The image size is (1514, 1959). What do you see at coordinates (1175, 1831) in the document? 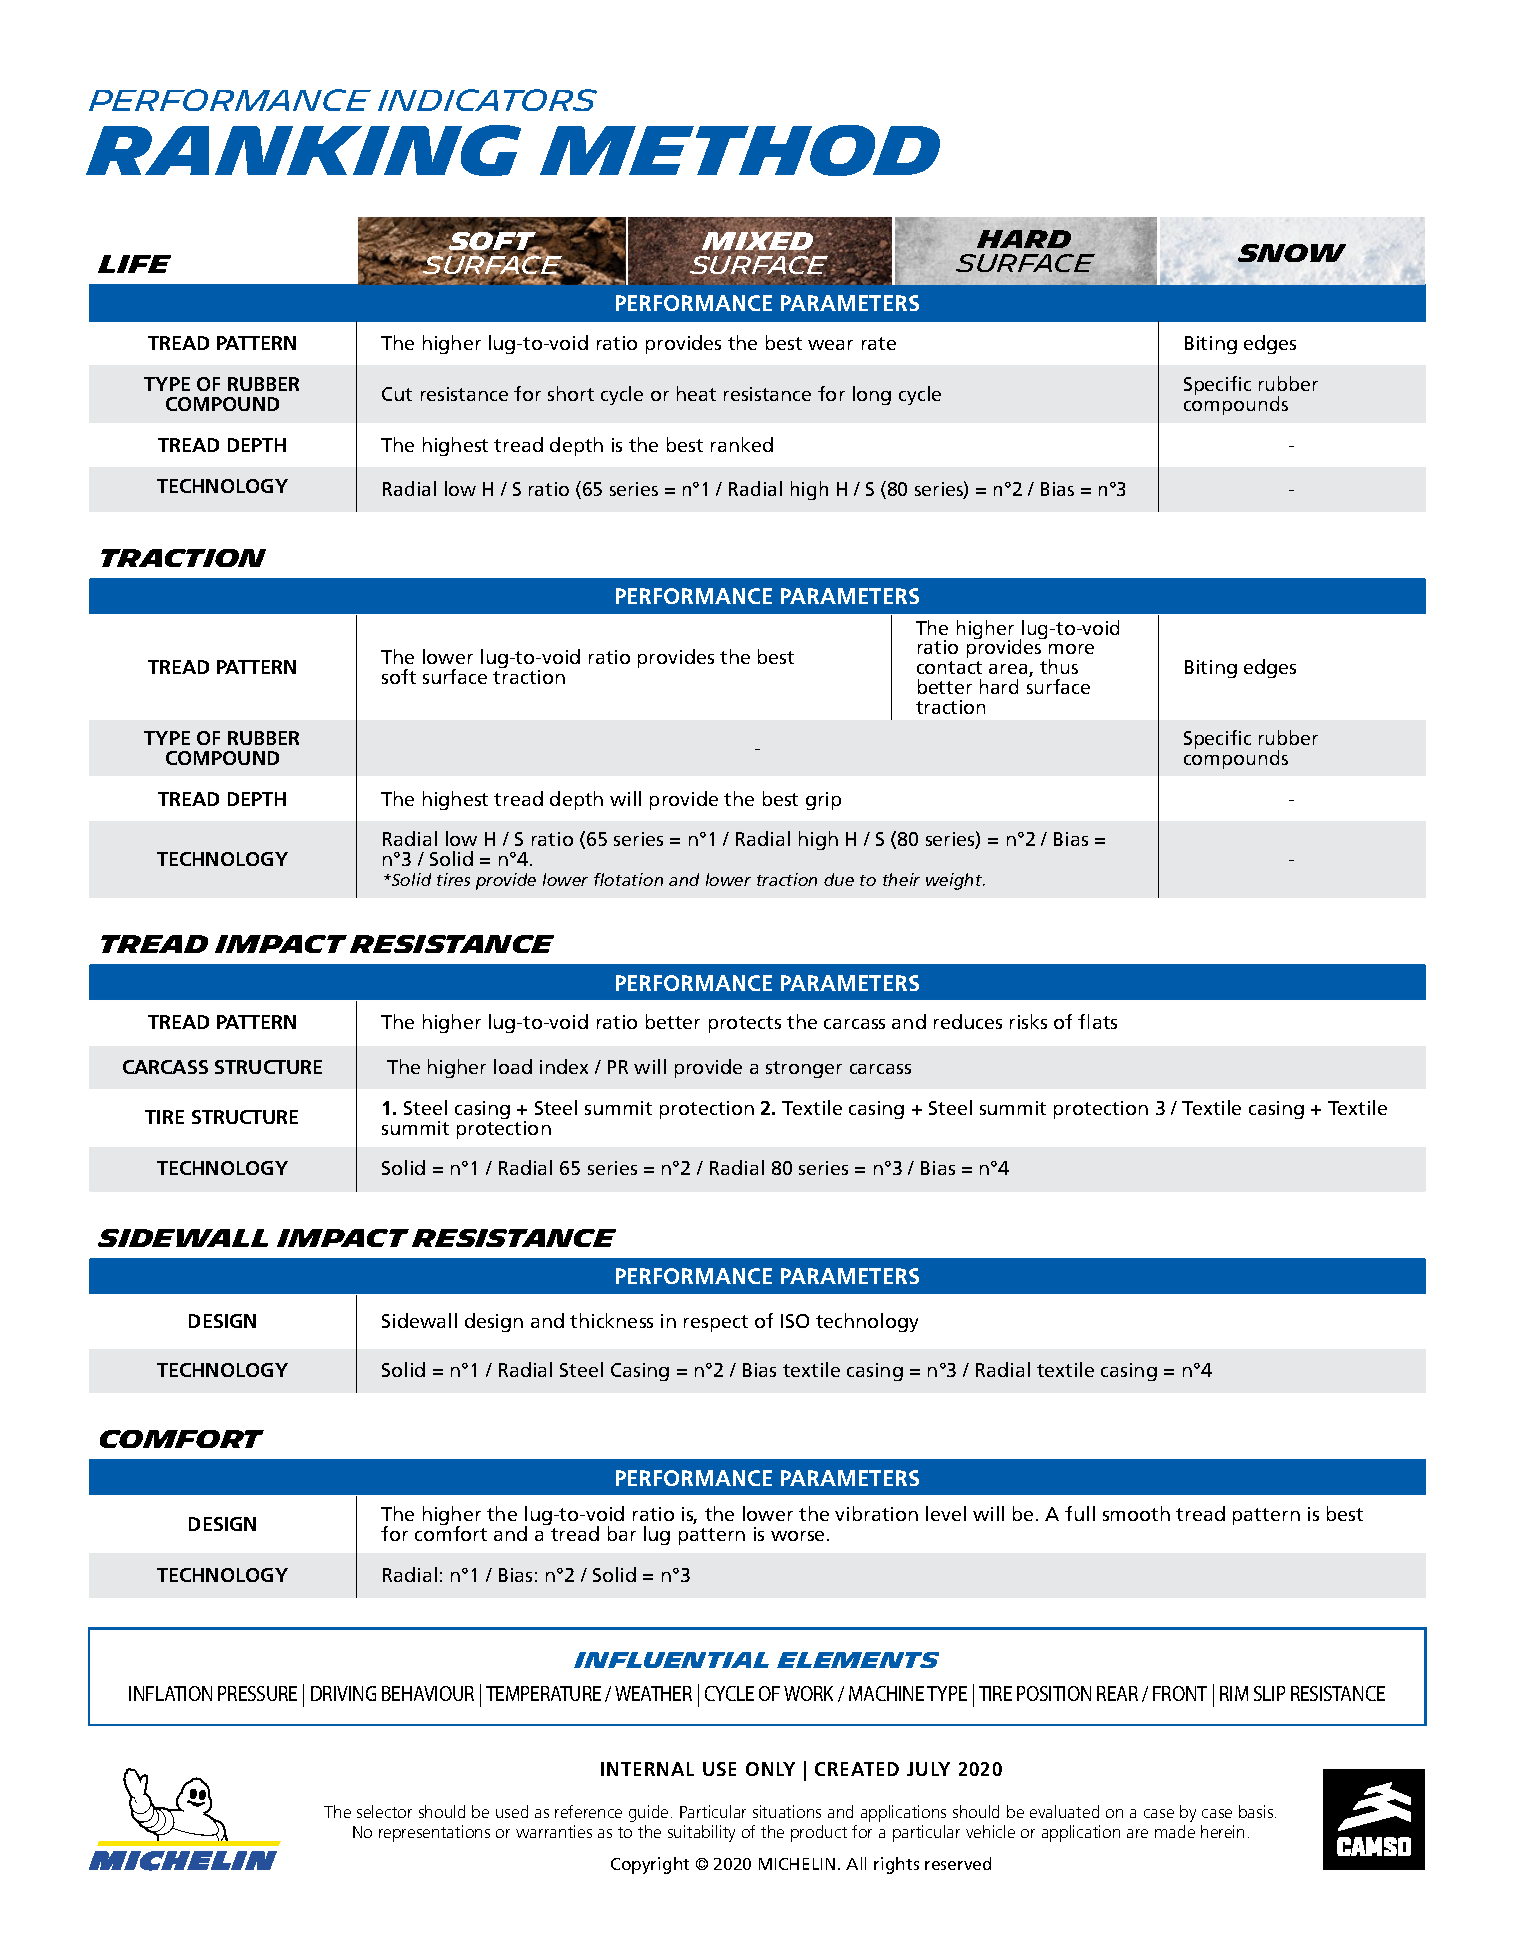
I see `made` at bounding box center [1175, 1831].
